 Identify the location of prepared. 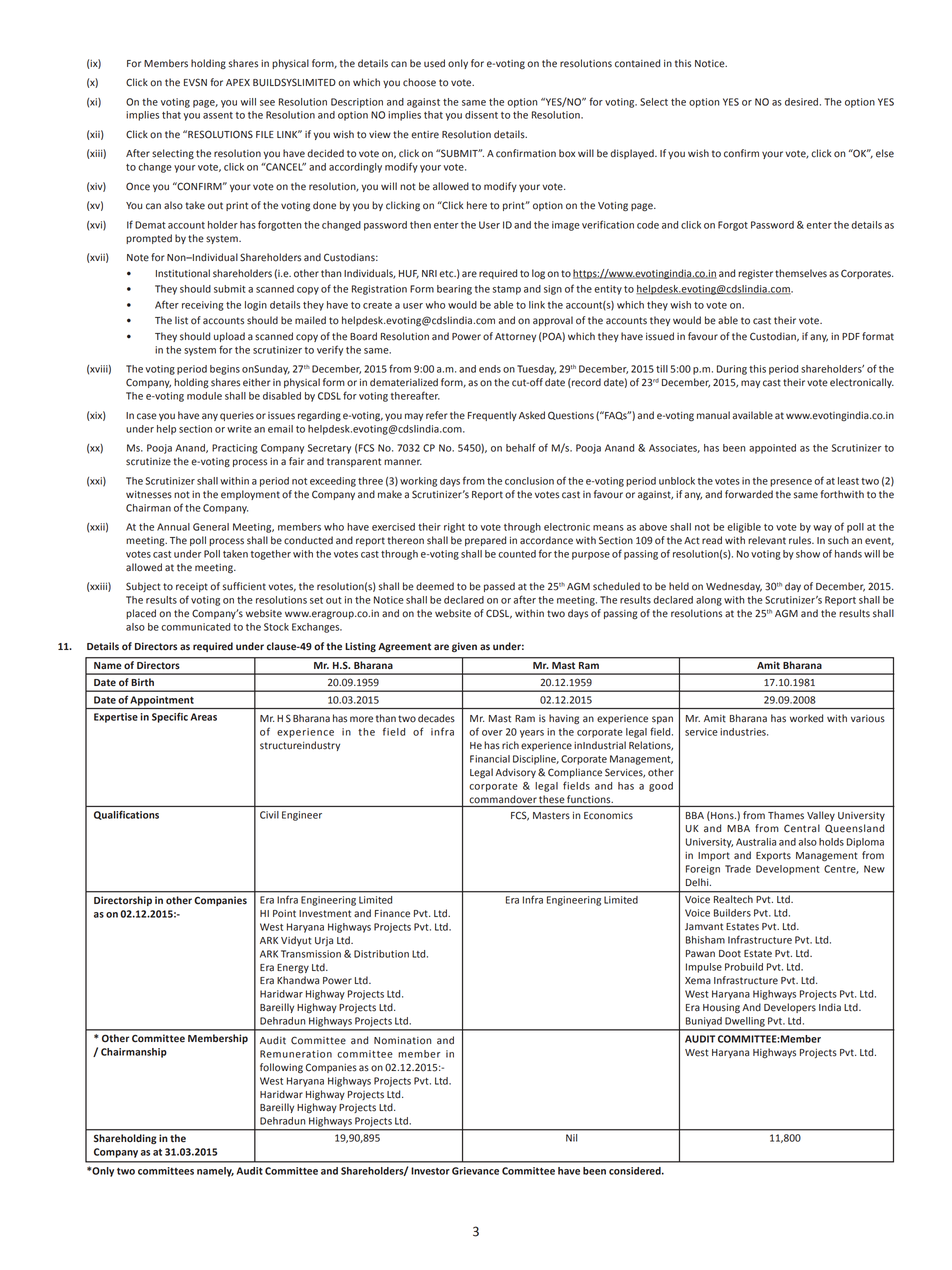
(485, 541).
